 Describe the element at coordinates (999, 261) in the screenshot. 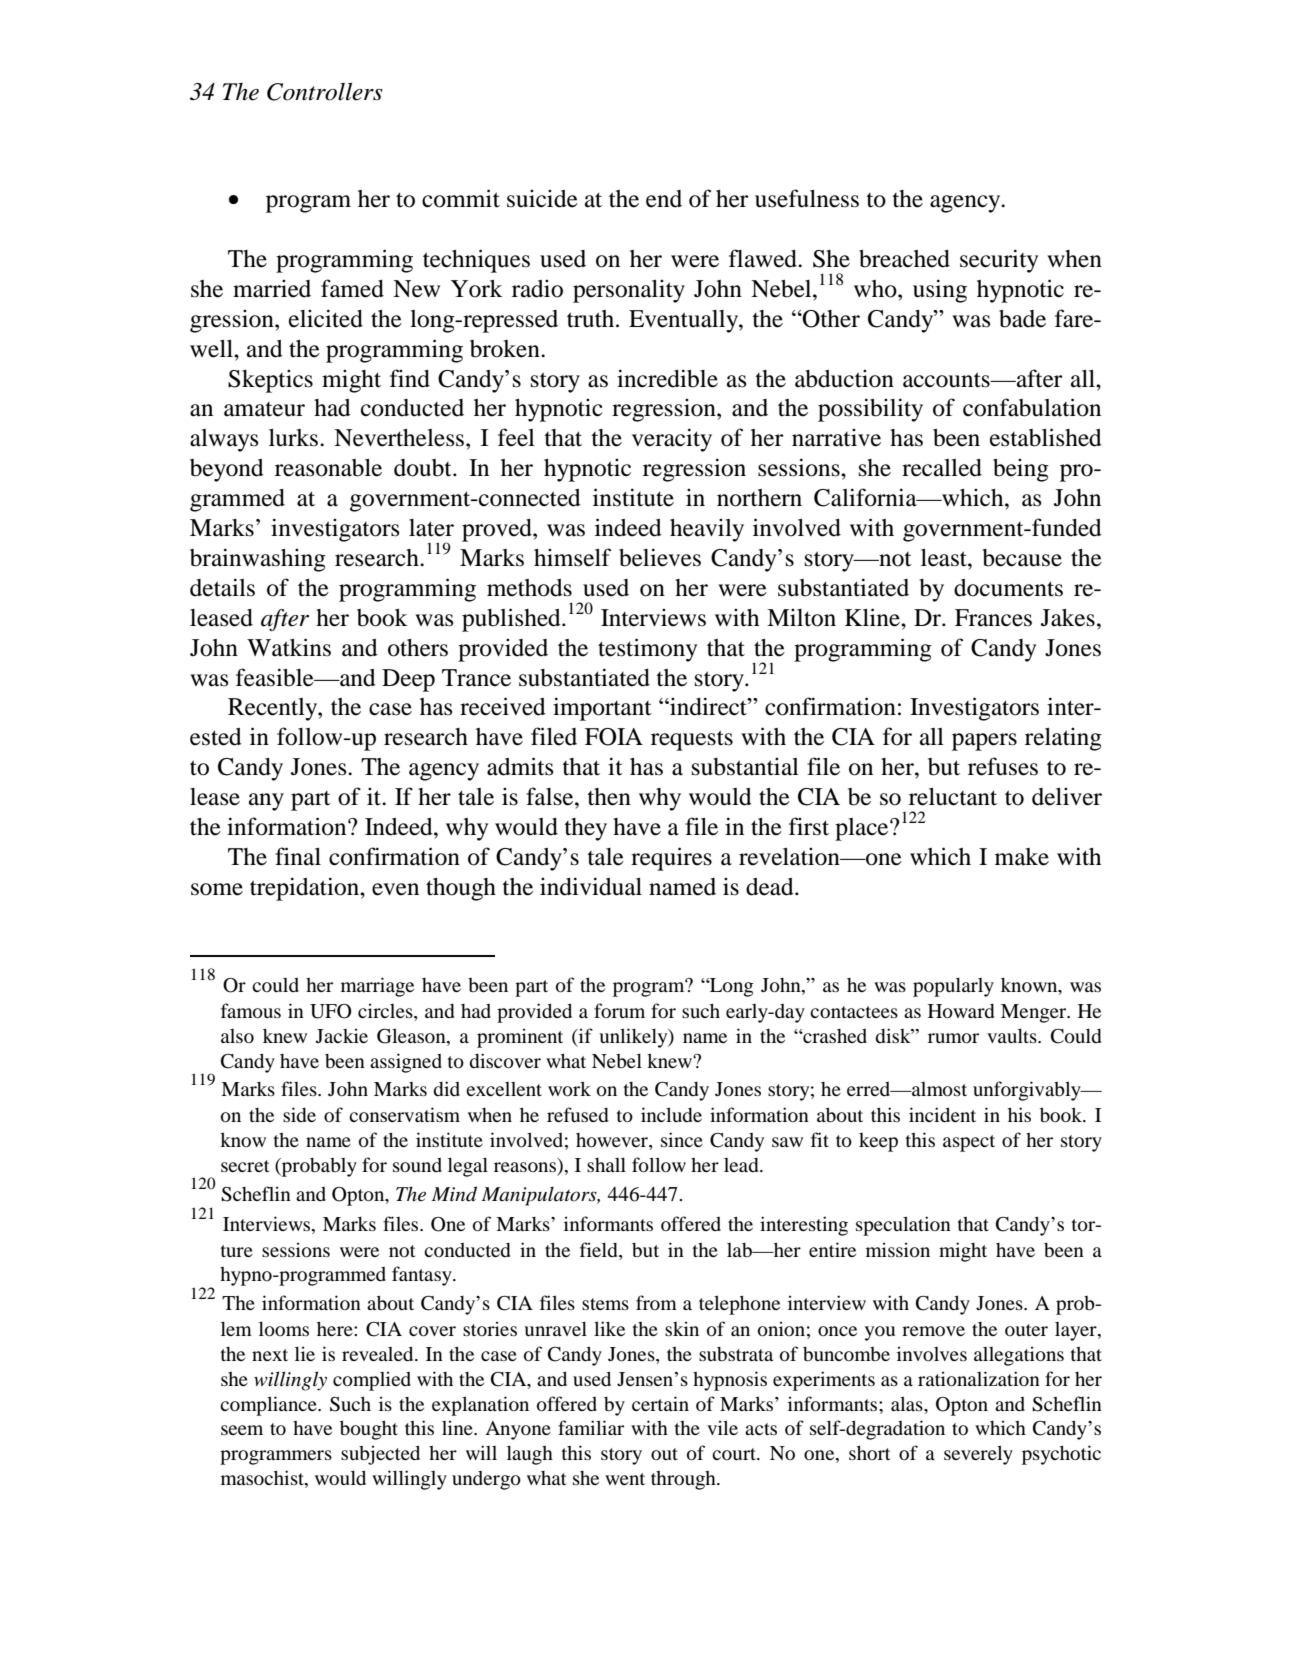

I see `security` at that location.
